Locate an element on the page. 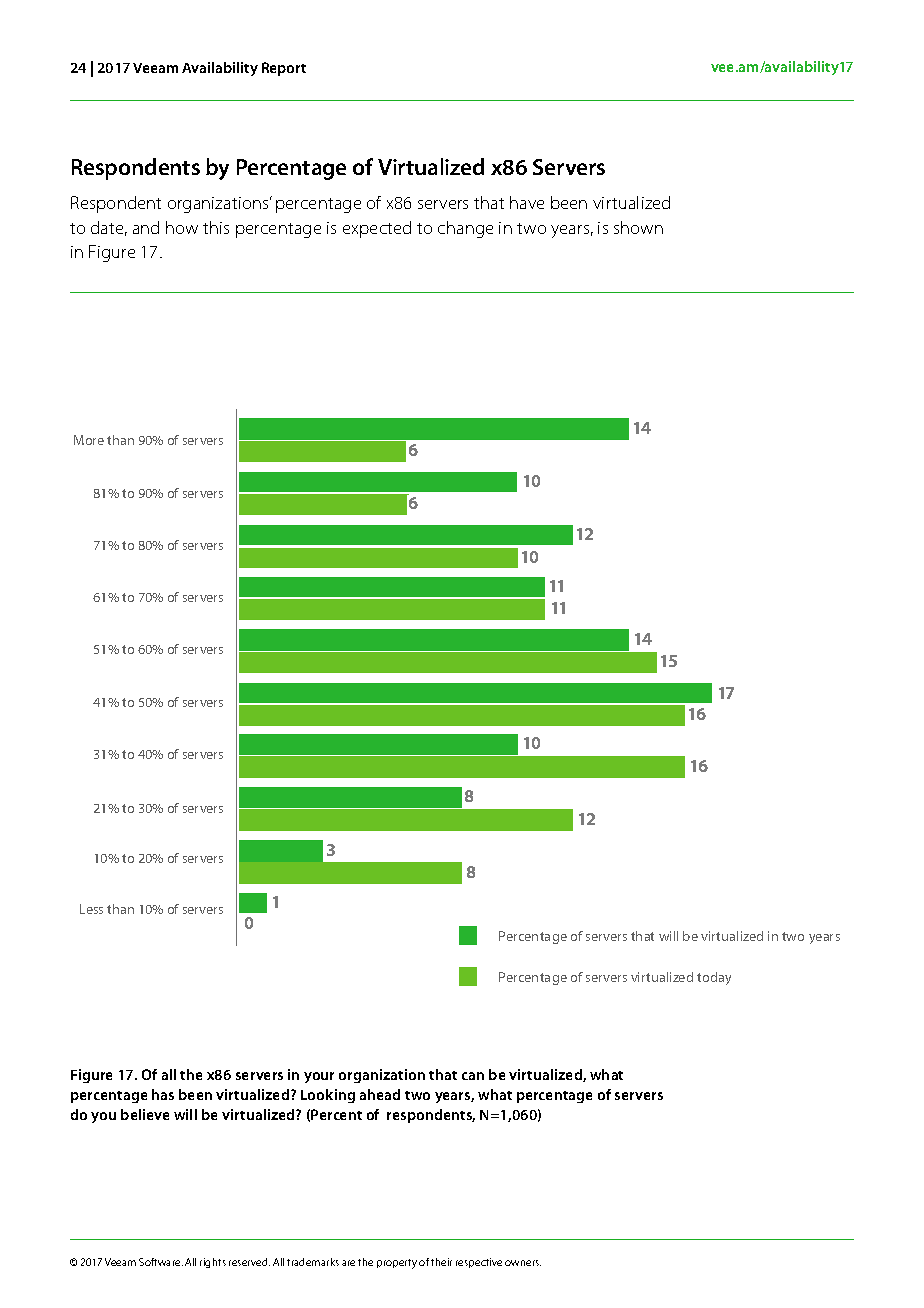  change is located at coordinates (465, 229).
